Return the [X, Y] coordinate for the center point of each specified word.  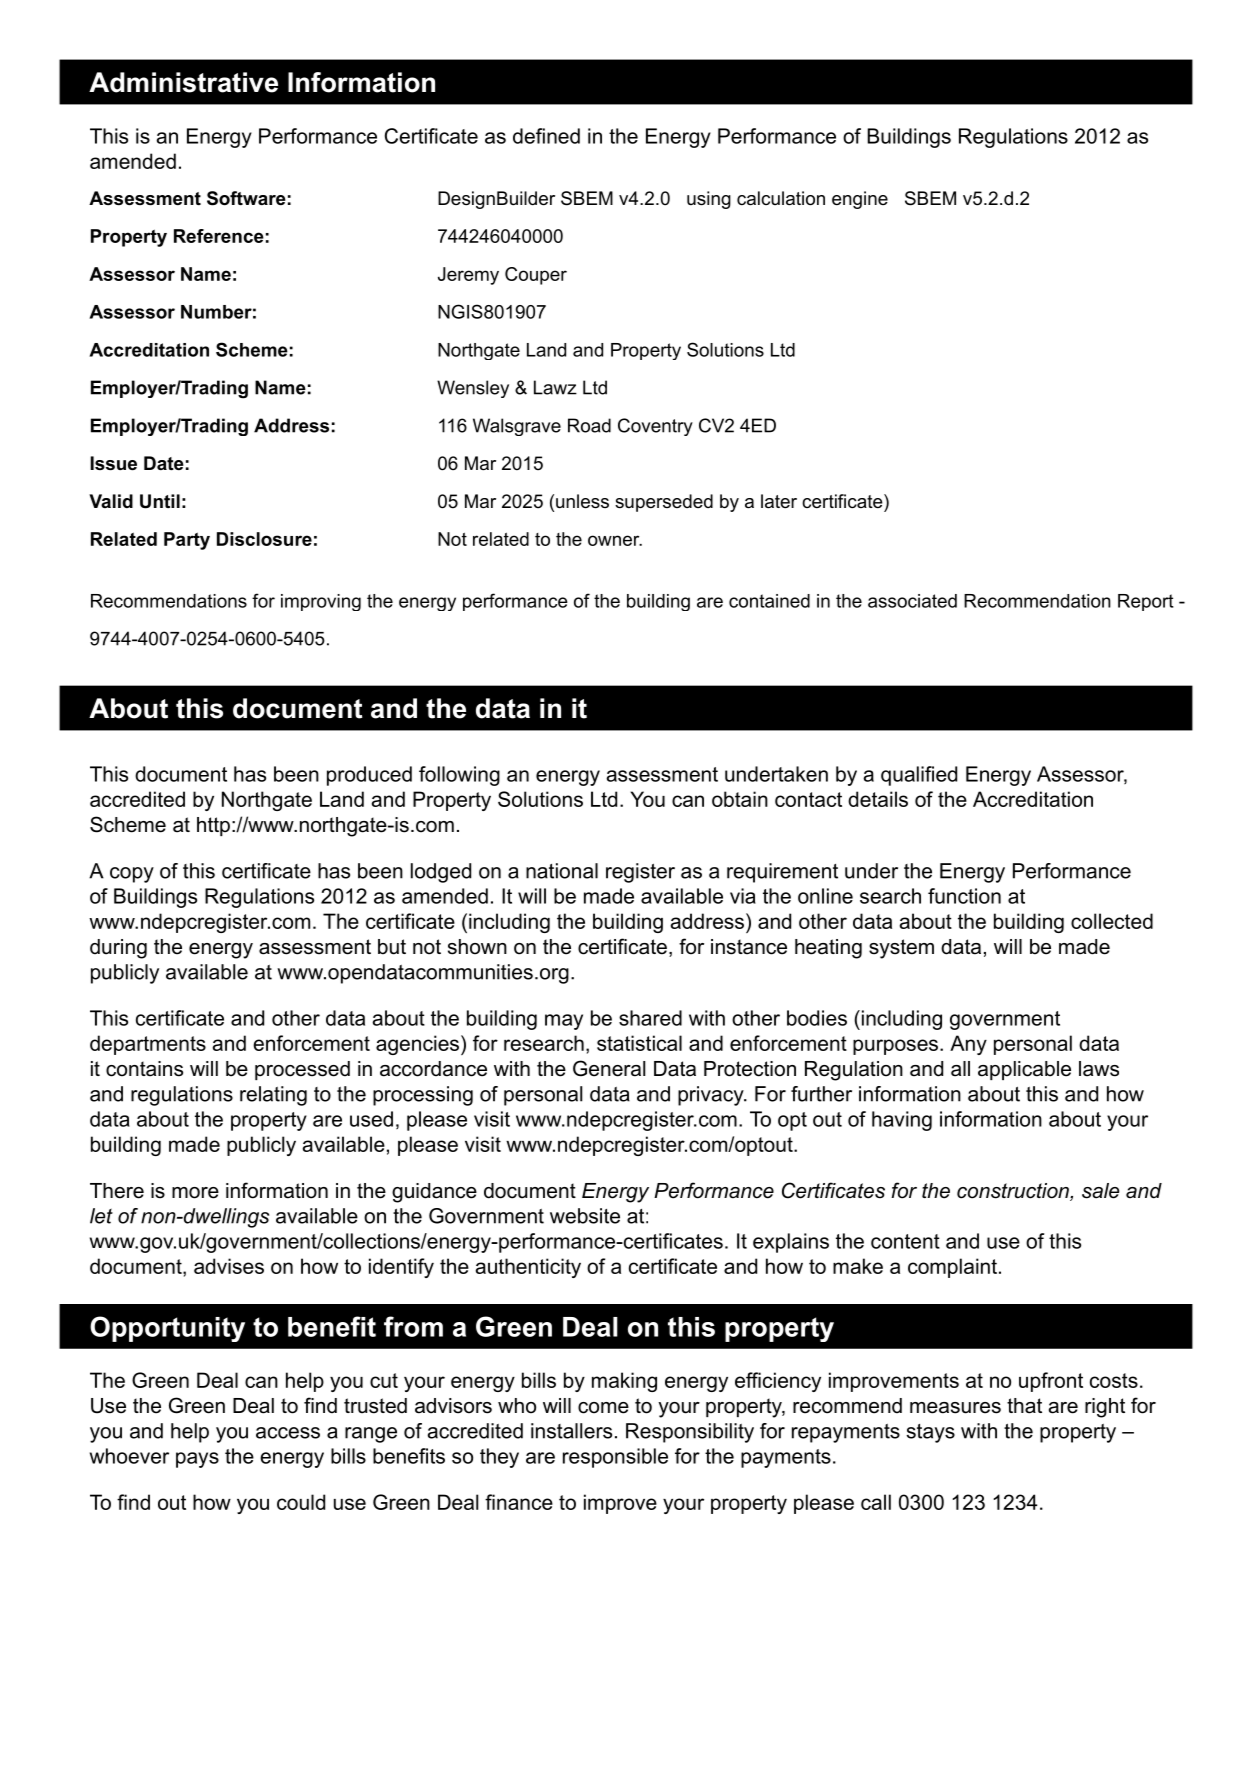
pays [197, 1460]
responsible [615, 1458]
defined [546, 136]
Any [968, 1045]
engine [860, 200]
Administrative [183, 82]
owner [615, 540]
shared [650, 1018]
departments [148, 1045]
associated [912, 601]
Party [187, 541]
